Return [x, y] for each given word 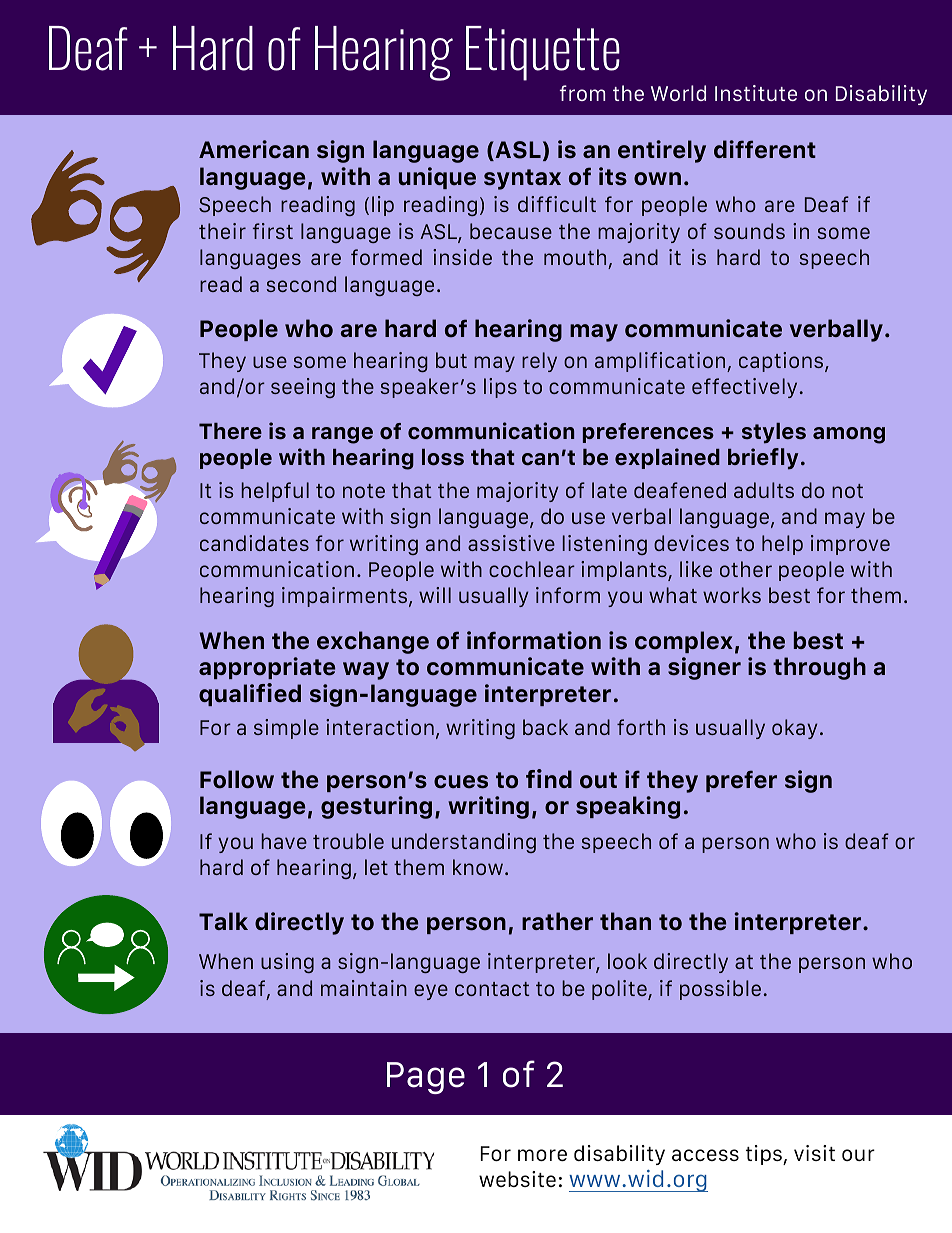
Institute [756, 93]
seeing [303, 388]
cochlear [532, 569]
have [284, 841]
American [254, 149]
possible [720, 990]
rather [557, 921]
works [732, 595]
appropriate [267, 668]
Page [426, 1078]
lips [500, 388]
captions [782, 362]
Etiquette [543, 53]
